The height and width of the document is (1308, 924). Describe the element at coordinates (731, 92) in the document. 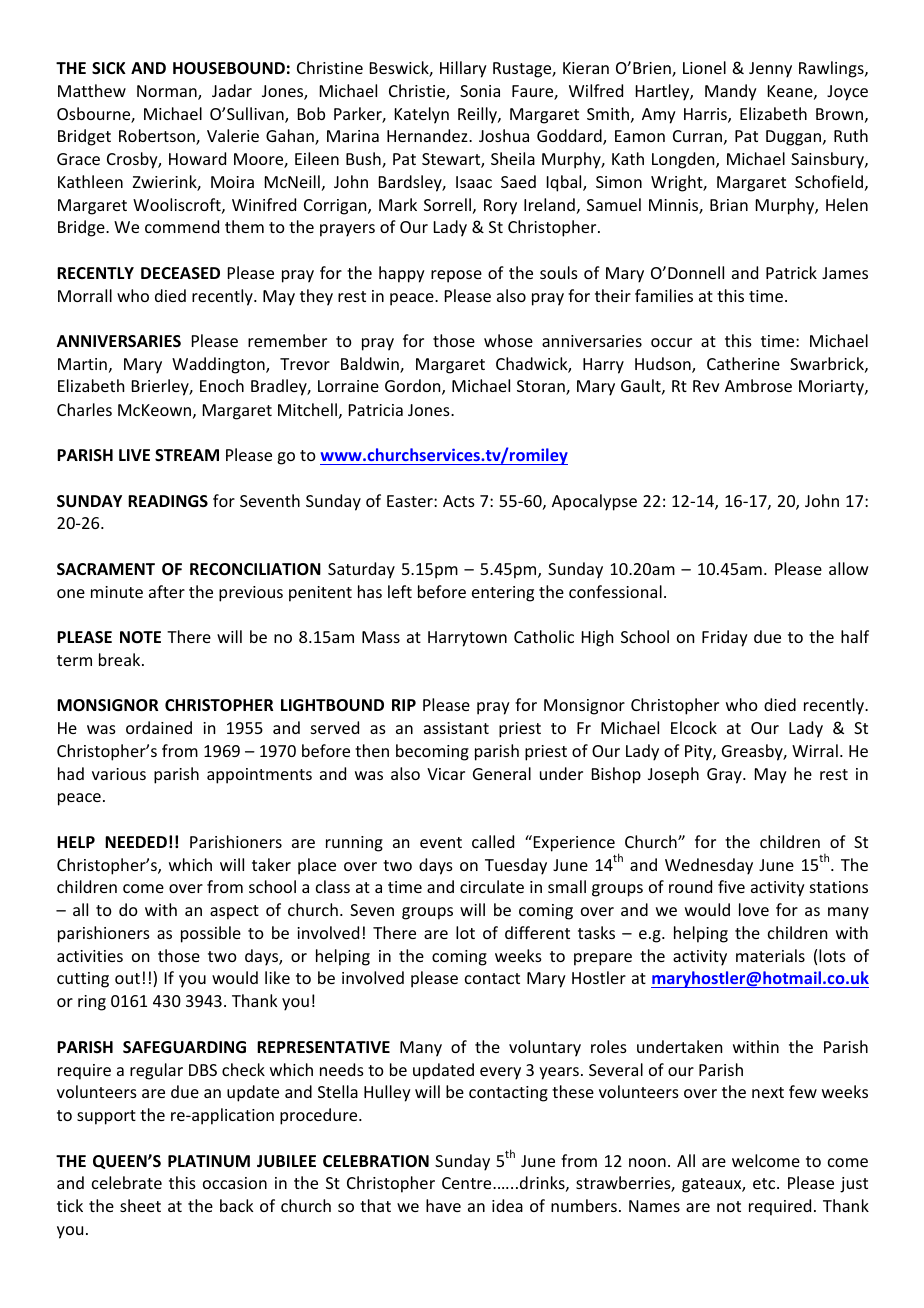

I see `Mandy` at that location.
